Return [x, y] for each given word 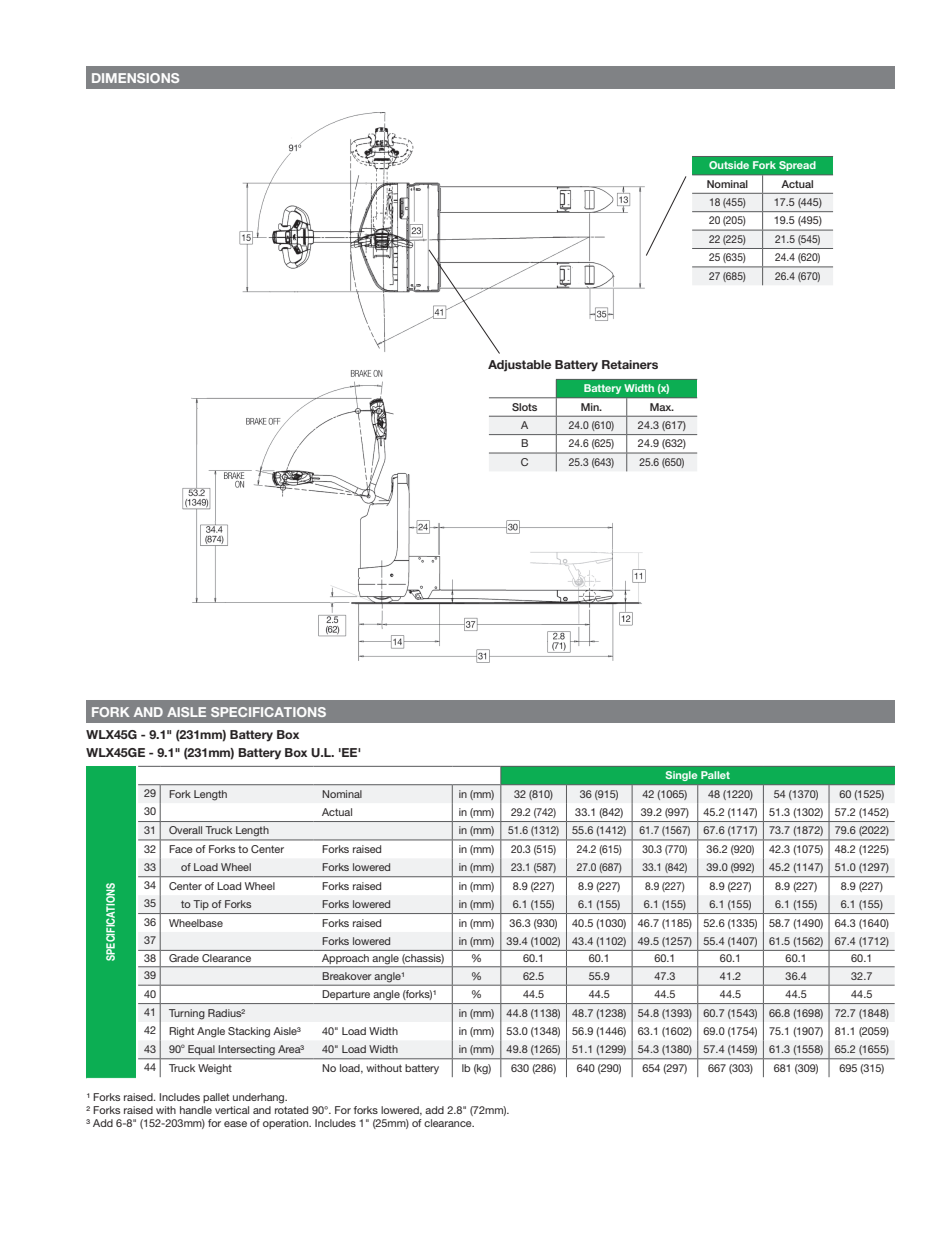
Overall [185, 830]
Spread [797, 166]
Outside [729, 165]
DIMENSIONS [135, 78]
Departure [346, 995]
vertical [232, 1110]
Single [681, 776]
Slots [524, 407]
